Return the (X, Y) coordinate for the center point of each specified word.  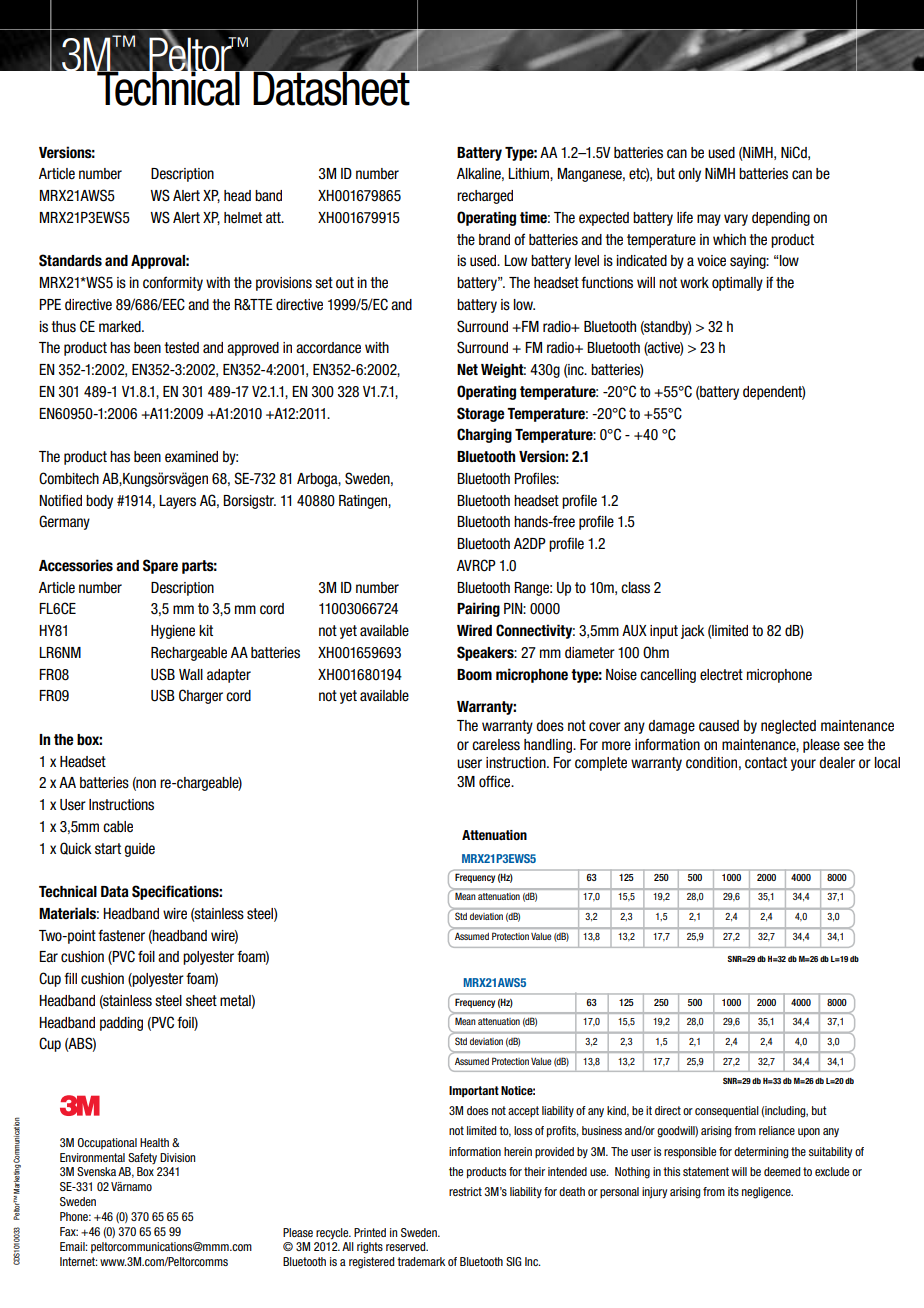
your (803, 765)
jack (693, 632)
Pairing (478, 609)
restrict (465, 1191)
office (496, 781)
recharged (485, 197)
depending (781, 219)
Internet (78, 1261)
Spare (160, 566)
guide (139, 850)
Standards (70, 260)
